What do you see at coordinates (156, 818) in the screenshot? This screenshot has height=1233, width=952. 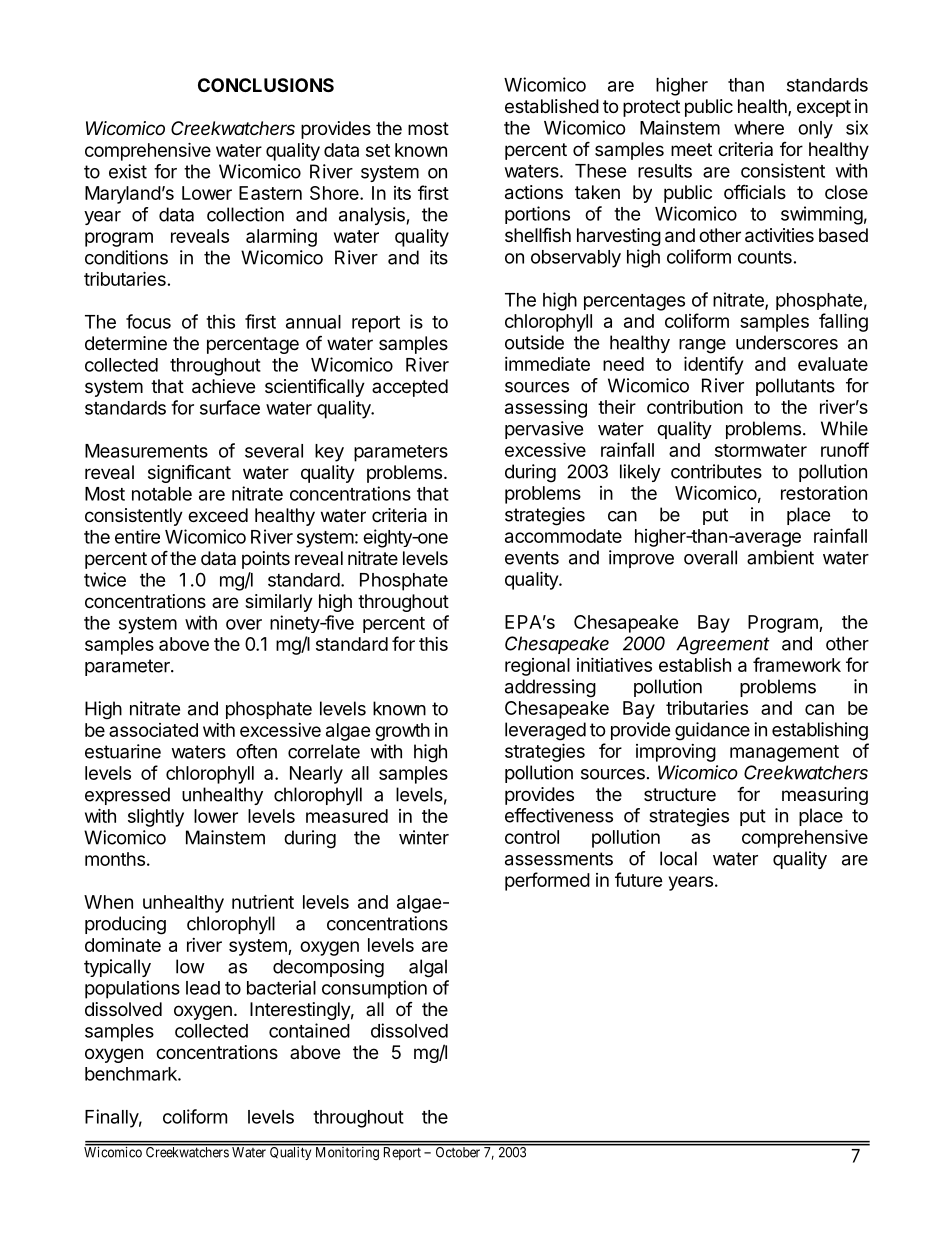 I see `slightly` at bounding box center [156, 818].
